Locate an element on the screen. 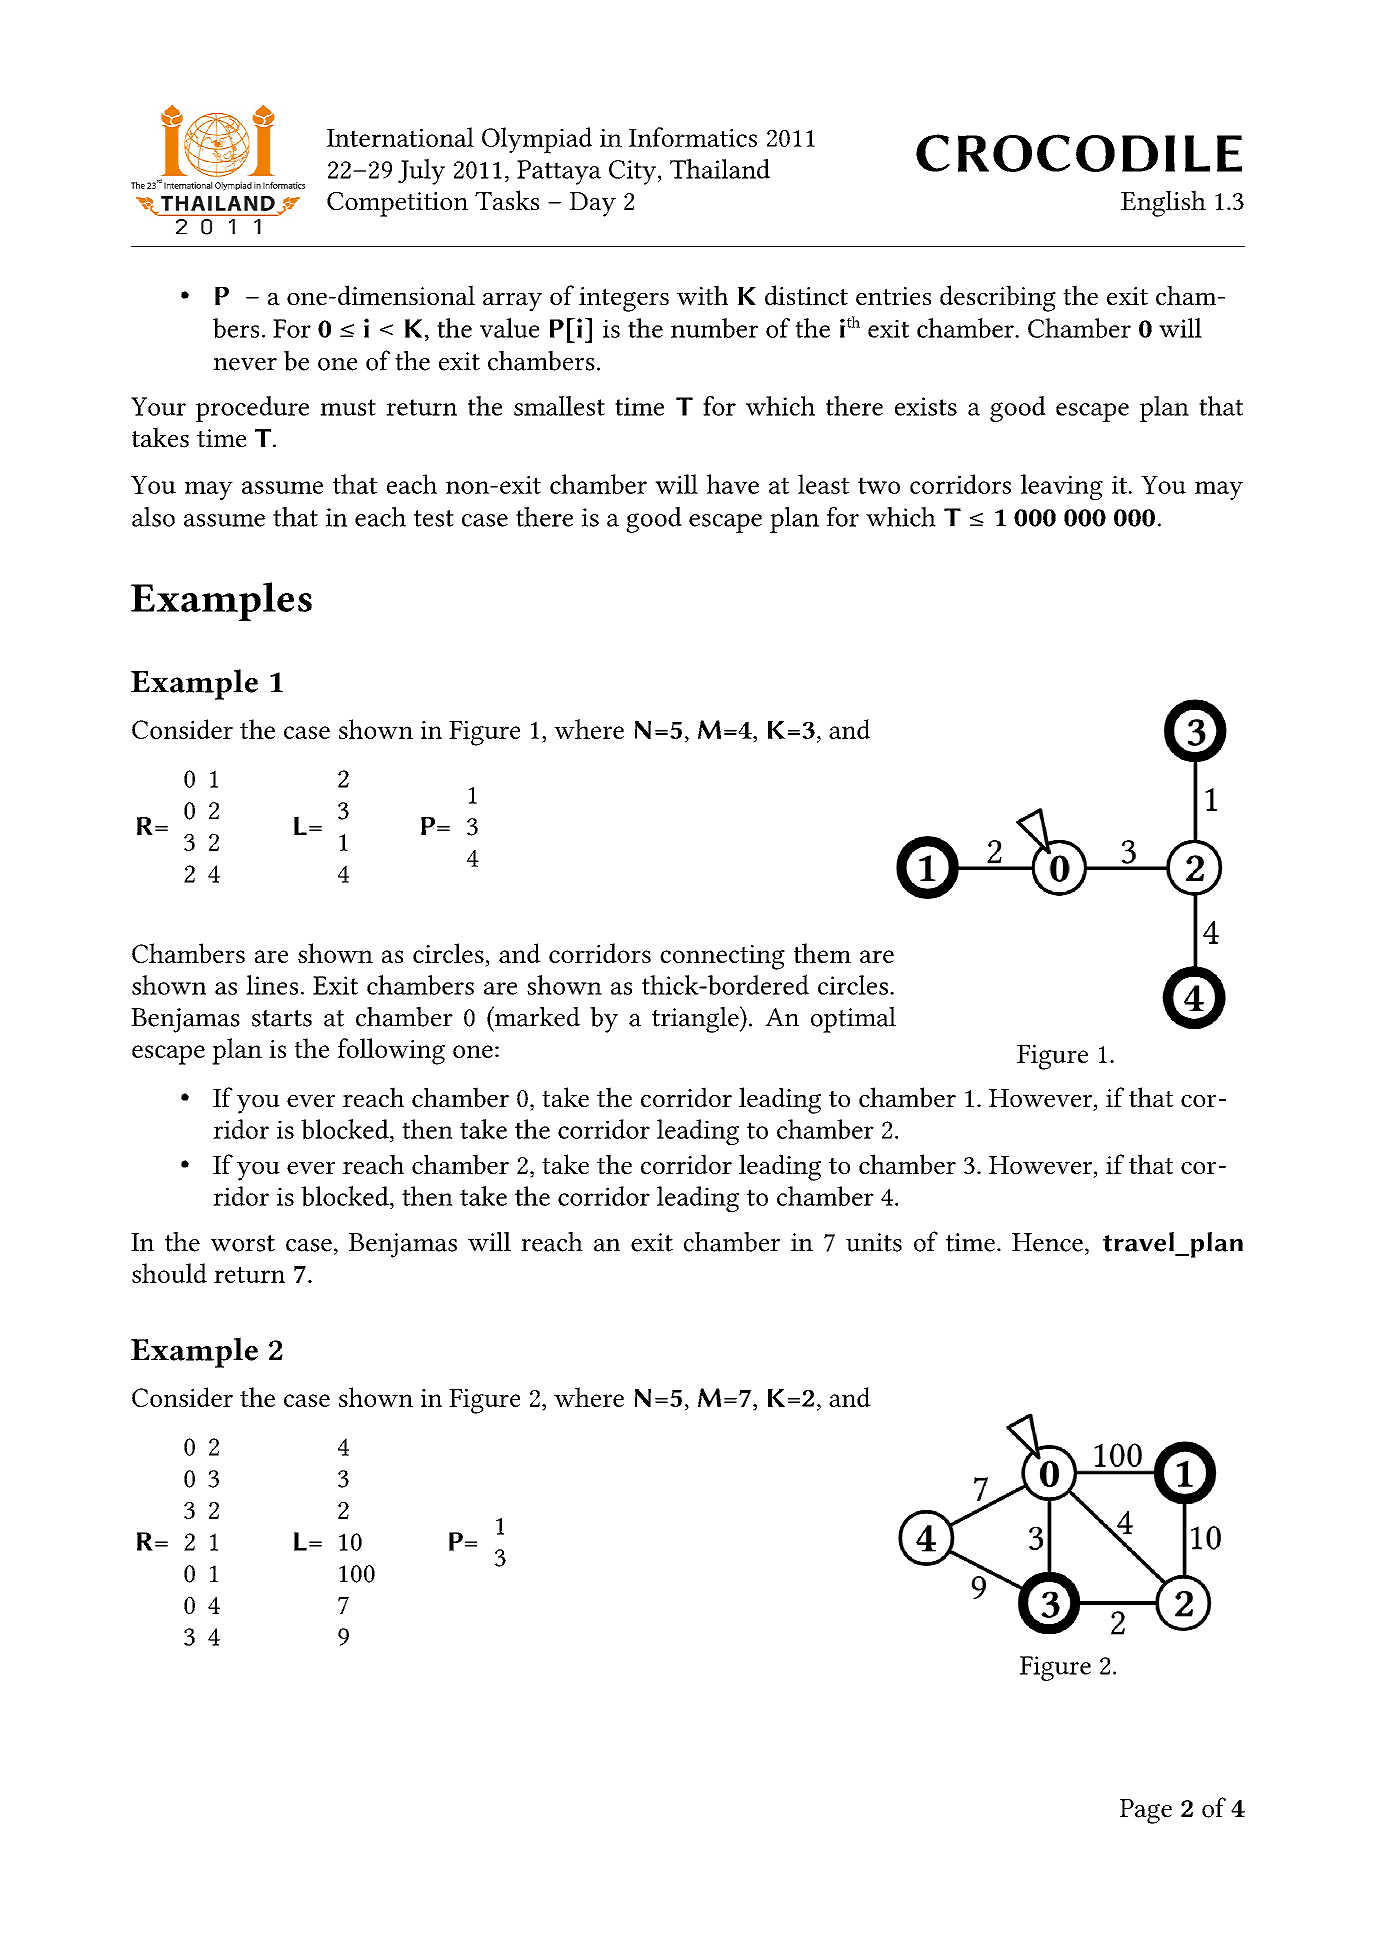 The width and height of the screenshot is (1375, 1945). should is located at coordinates (169, 1273).
